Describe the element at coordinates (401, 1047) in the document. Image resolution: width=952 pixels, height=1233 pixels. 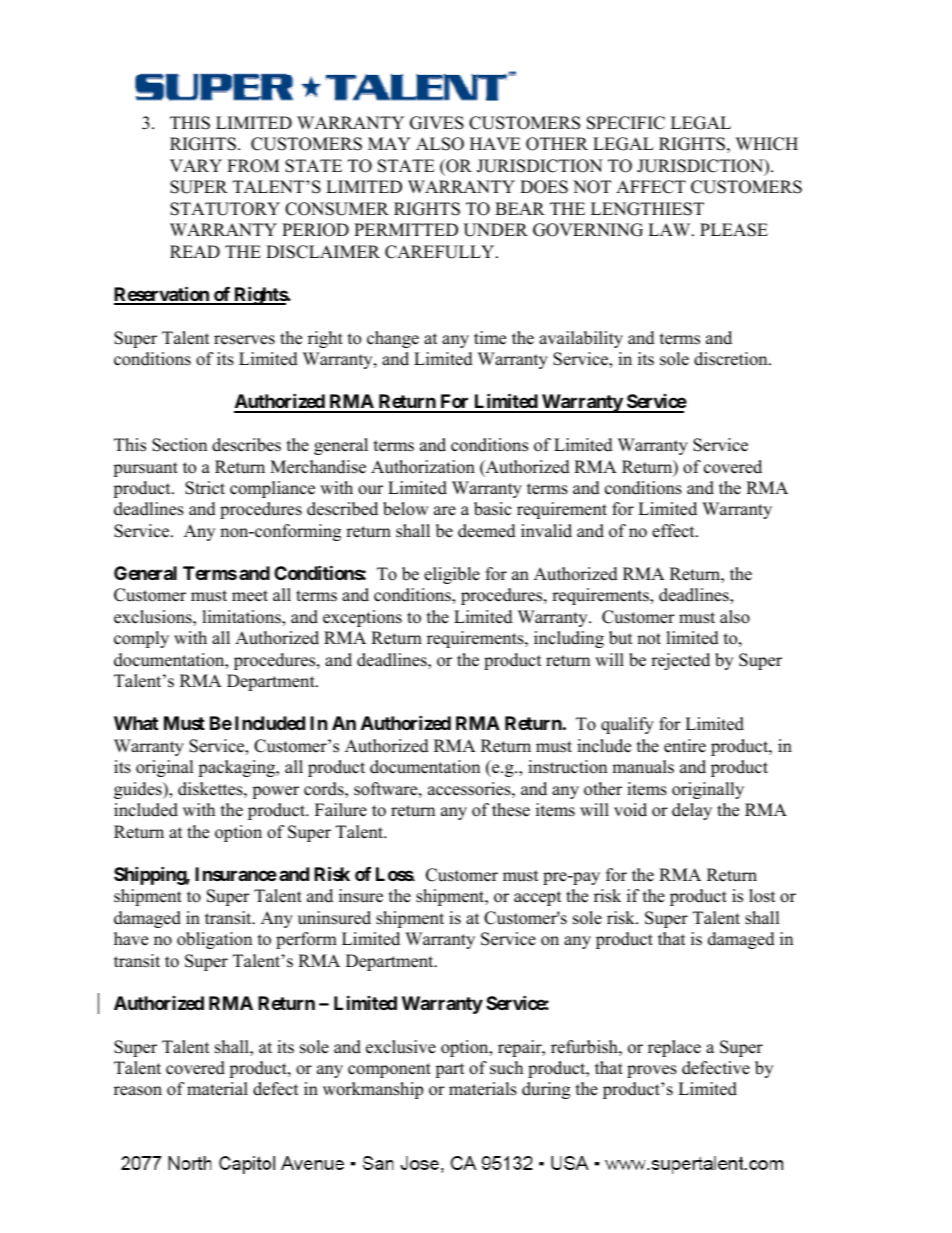
I see `exclusive` at that location.
